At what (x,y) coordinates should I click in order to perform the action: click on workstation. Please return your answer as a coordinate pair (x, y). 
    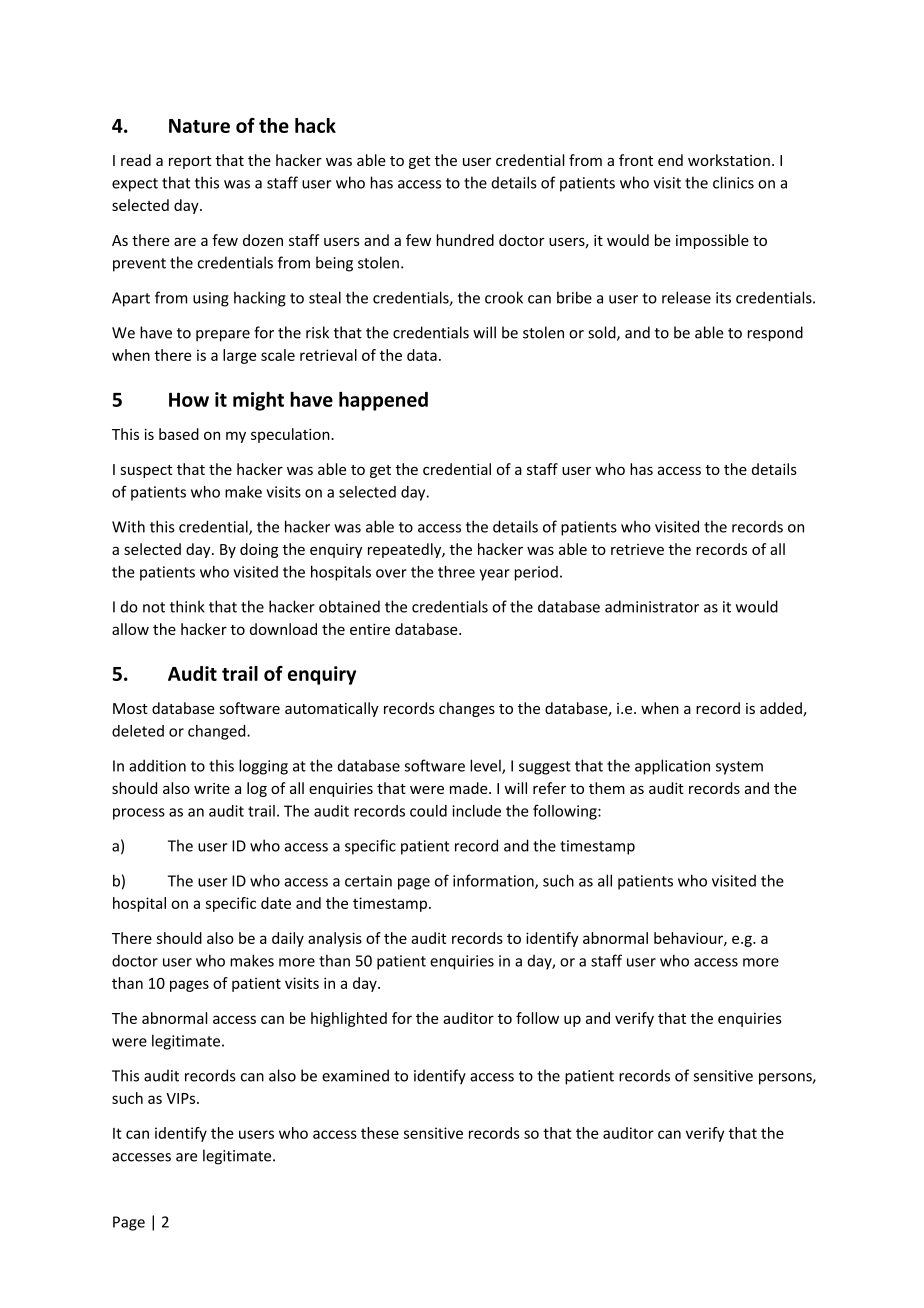
    Looking at the image, I should click on (729, 160).
